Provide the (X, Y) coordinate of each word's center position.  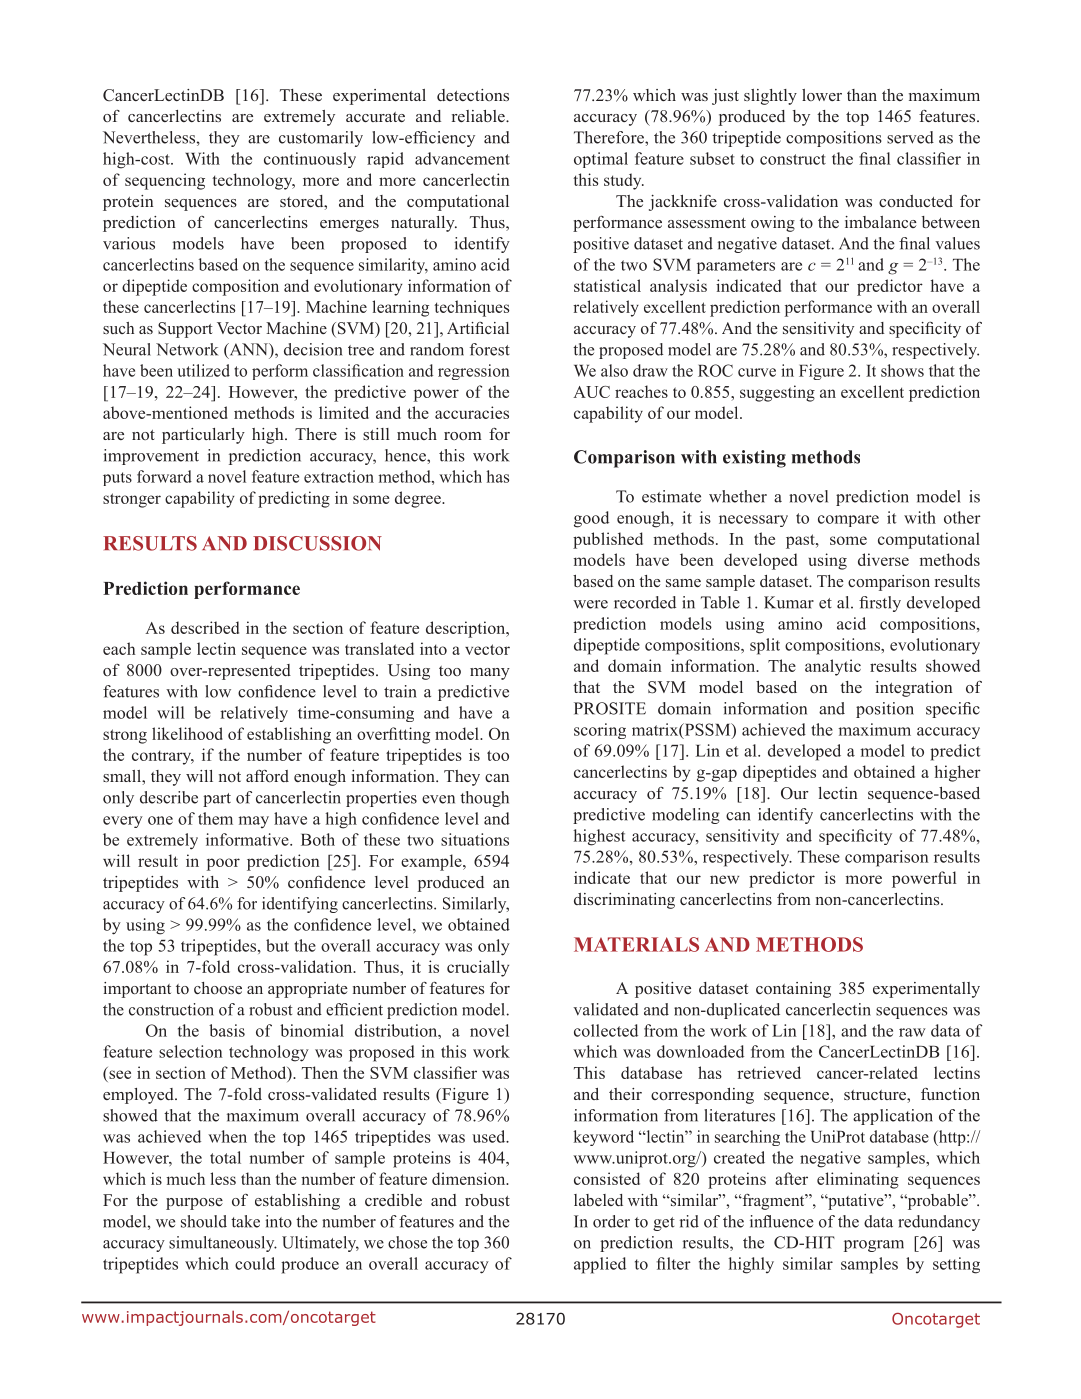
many (490, 674)
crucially (478, 968)
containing (793, 990)
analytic (833, 667)
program (874, 1246)
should (204, 1221)
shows (902, 370)
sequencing (165, 181)
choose (218, 988)
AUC (591, 392)
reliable (479, 116)
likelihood (187, 733)
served (910, 137)
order (611, 1221)
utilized (203, 370)
